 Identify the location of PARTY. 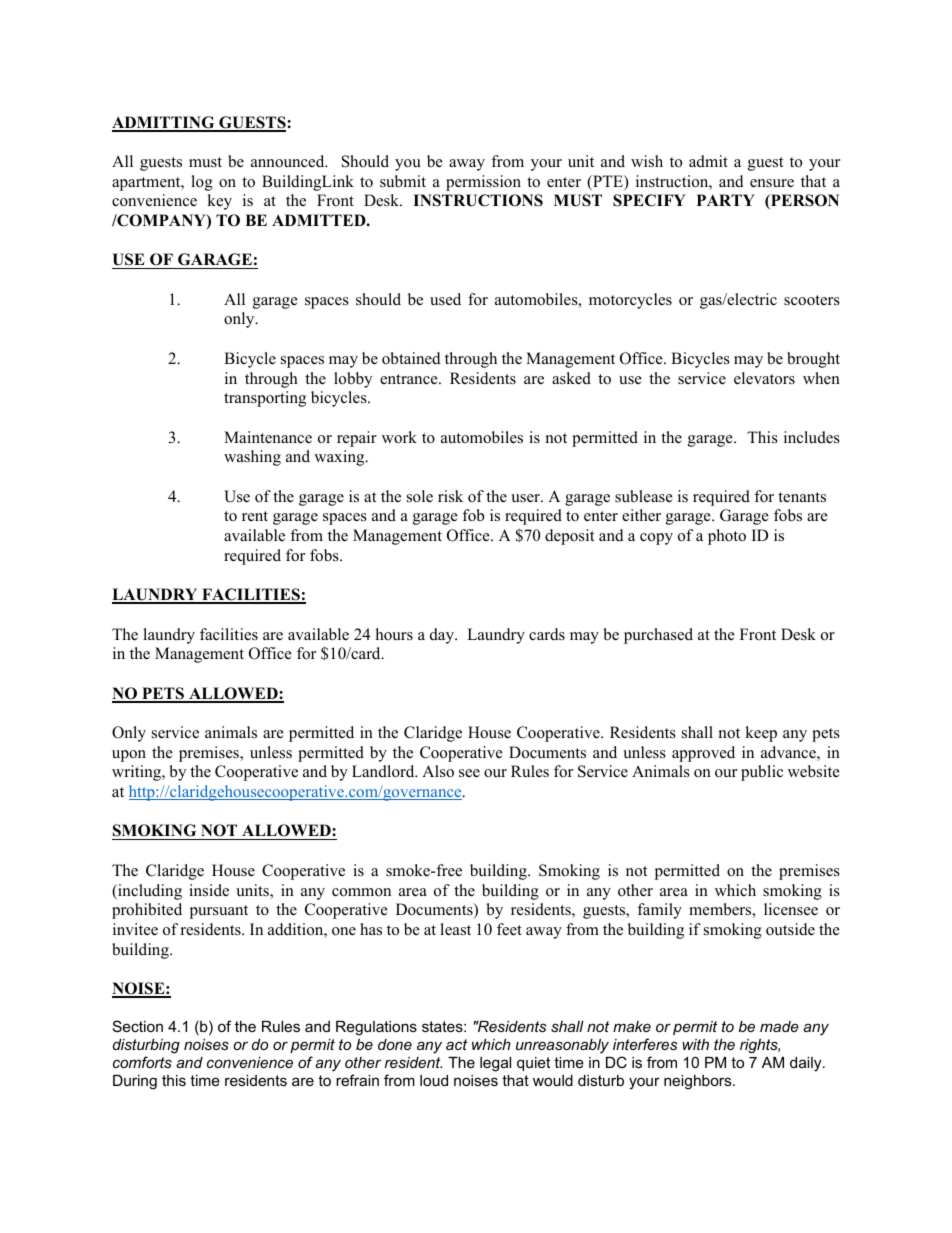
(726, 200).
